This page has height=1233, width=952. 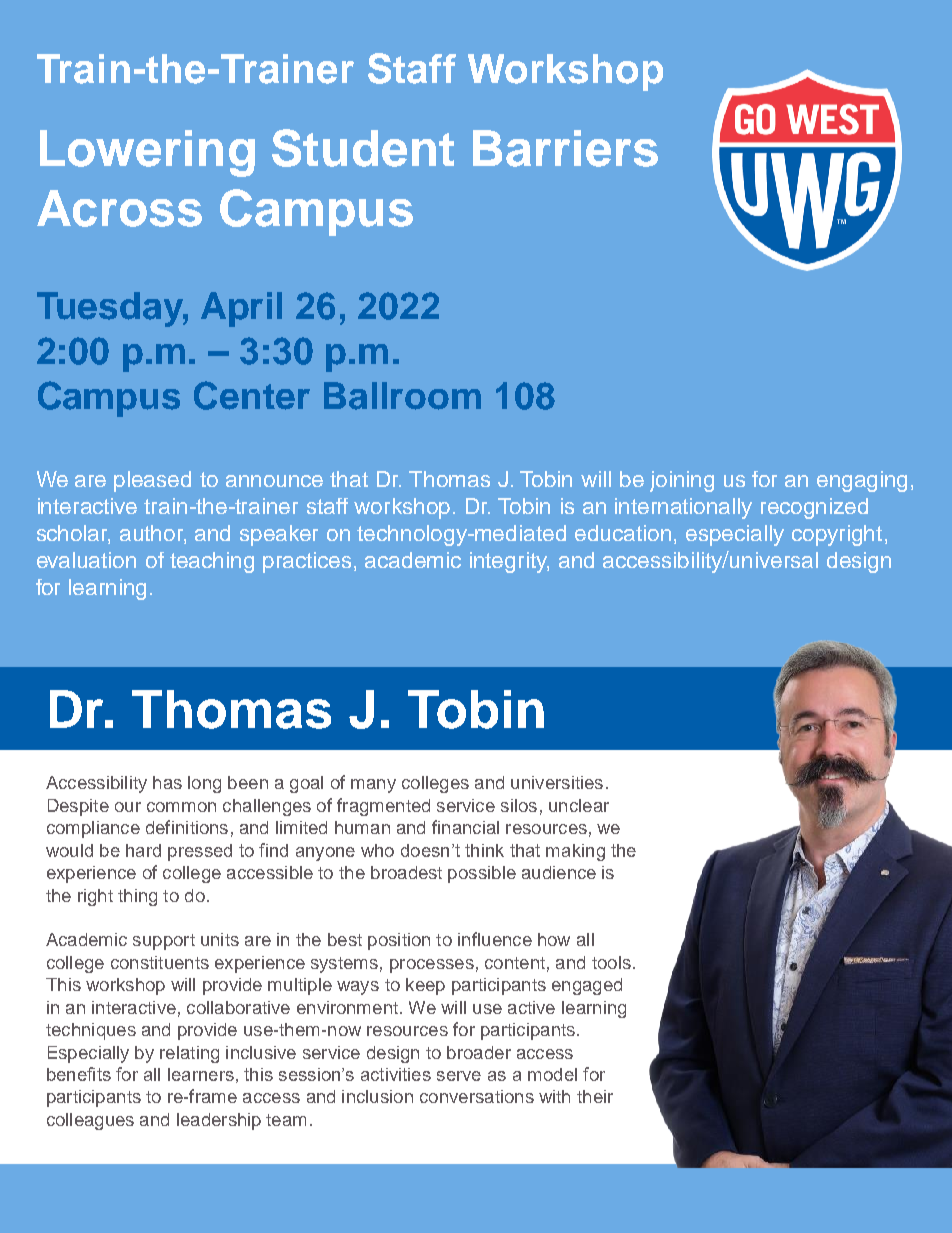 What do you see at coordinates (509, 562) in the page?
I see `integrity` at bounding box center [509, 562].
